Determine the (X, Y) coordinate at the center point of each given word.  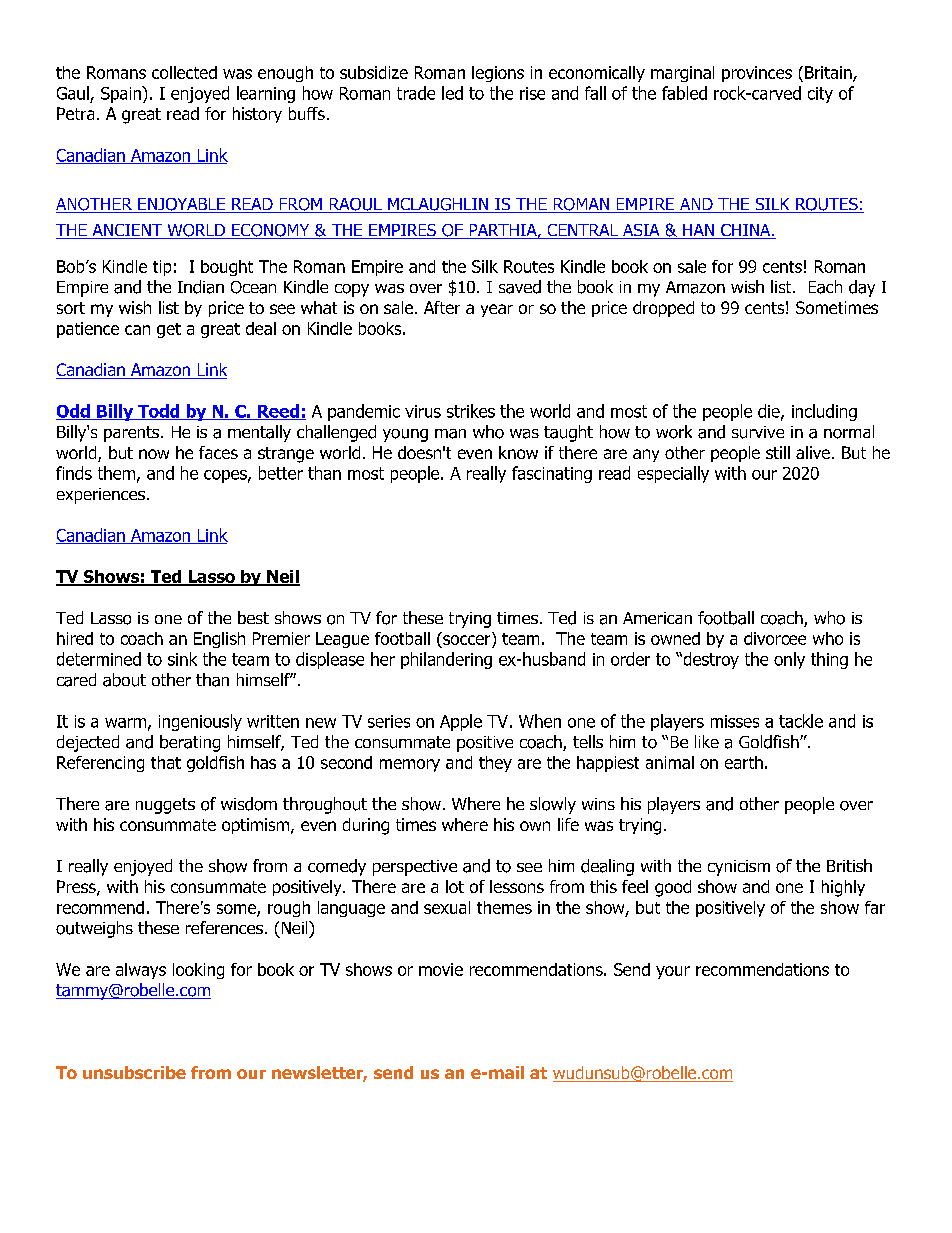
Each (825, 287)
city (820, 95)
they (495, 764)
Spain (122, 94)
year (497, 310)
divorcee (775, 638)
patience (88, 330)
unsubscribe (134, 1072)
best (253, 617)
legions (498, 74)
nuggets (165, 806)
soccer (466, 640)
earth (744, 762)
